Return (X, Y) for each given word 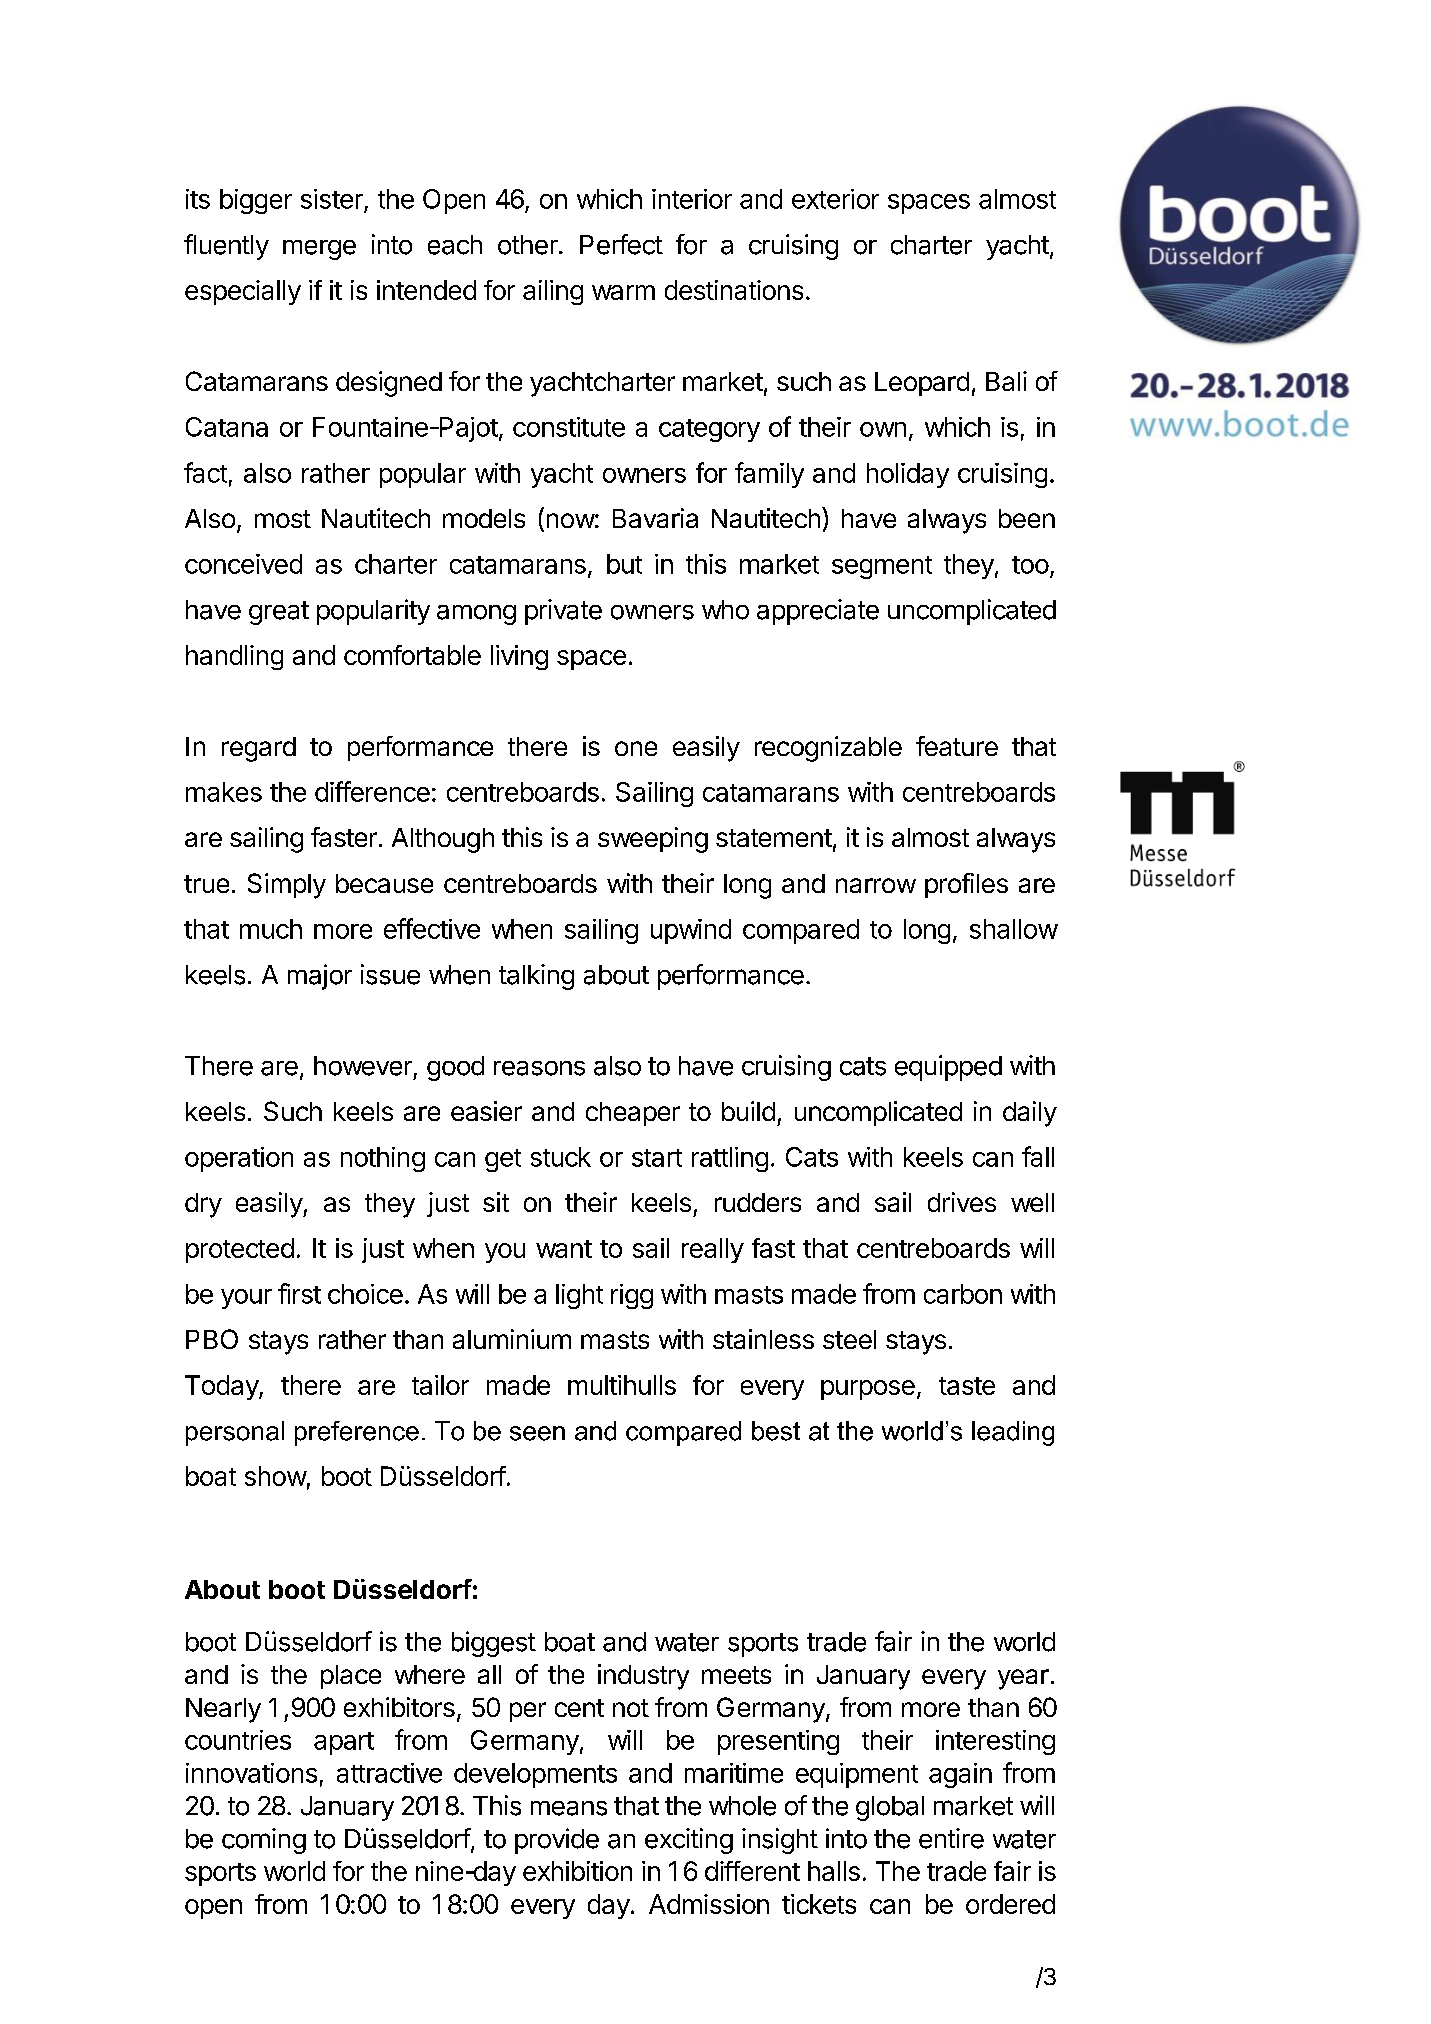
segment (882, 567)
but (624, 564)
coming (264, 1841)
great (279, 613)
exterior (835, 199)
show (276, 1476)
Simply (287, 886)
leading (1013, 1433)
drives (962, 1202)
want (564, 1249)
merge (319, 250)
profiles (966, 885)
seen (537, 1433)
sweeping (653, 840)
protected (240, 1250)
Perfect (621, 244)
